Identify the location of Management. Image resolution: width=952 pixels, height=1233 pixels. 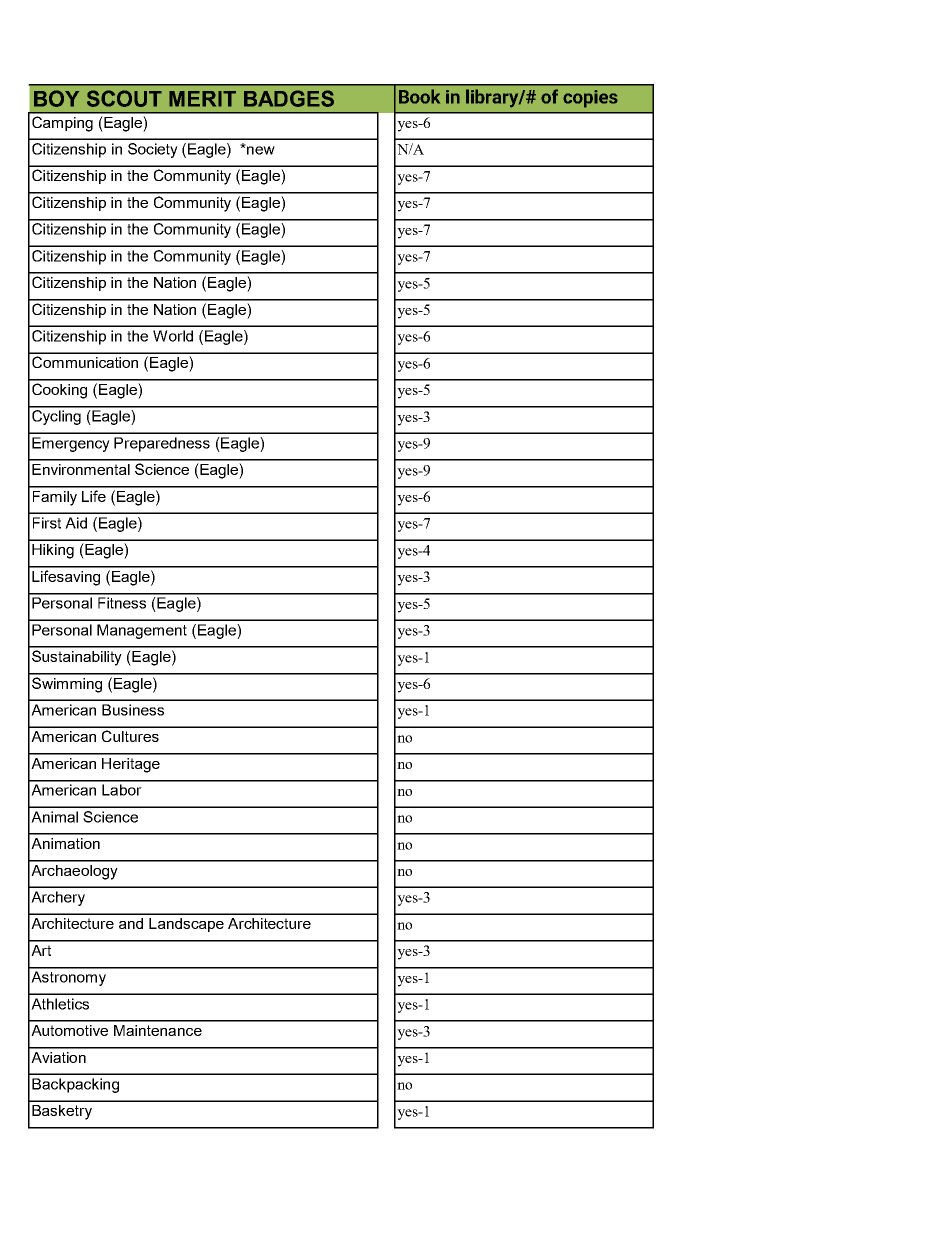
(142, 631).
